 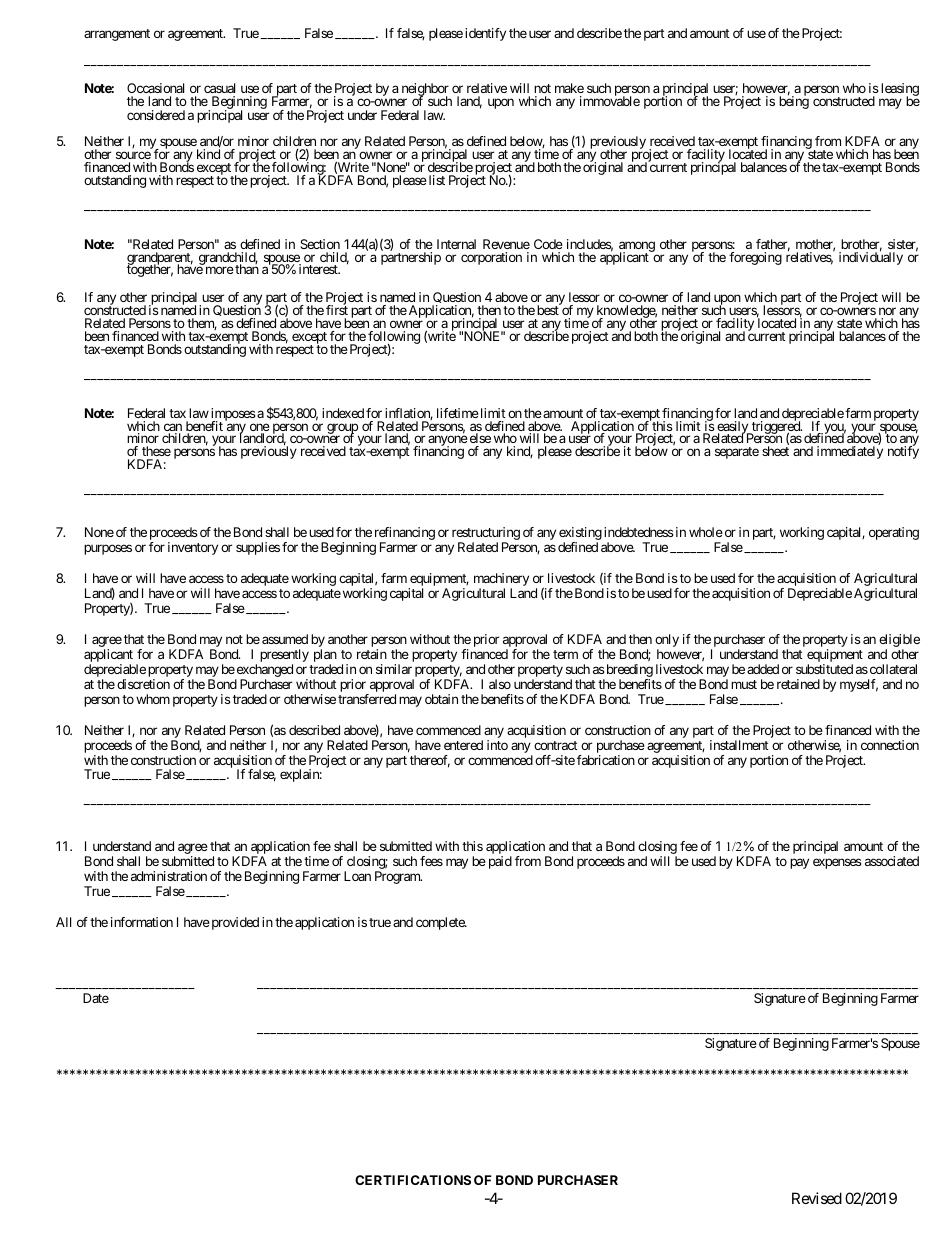 What do you see at coordinates (501, 581) in the screenshot?
I see `machinery` at bounding box center [501, 581].
